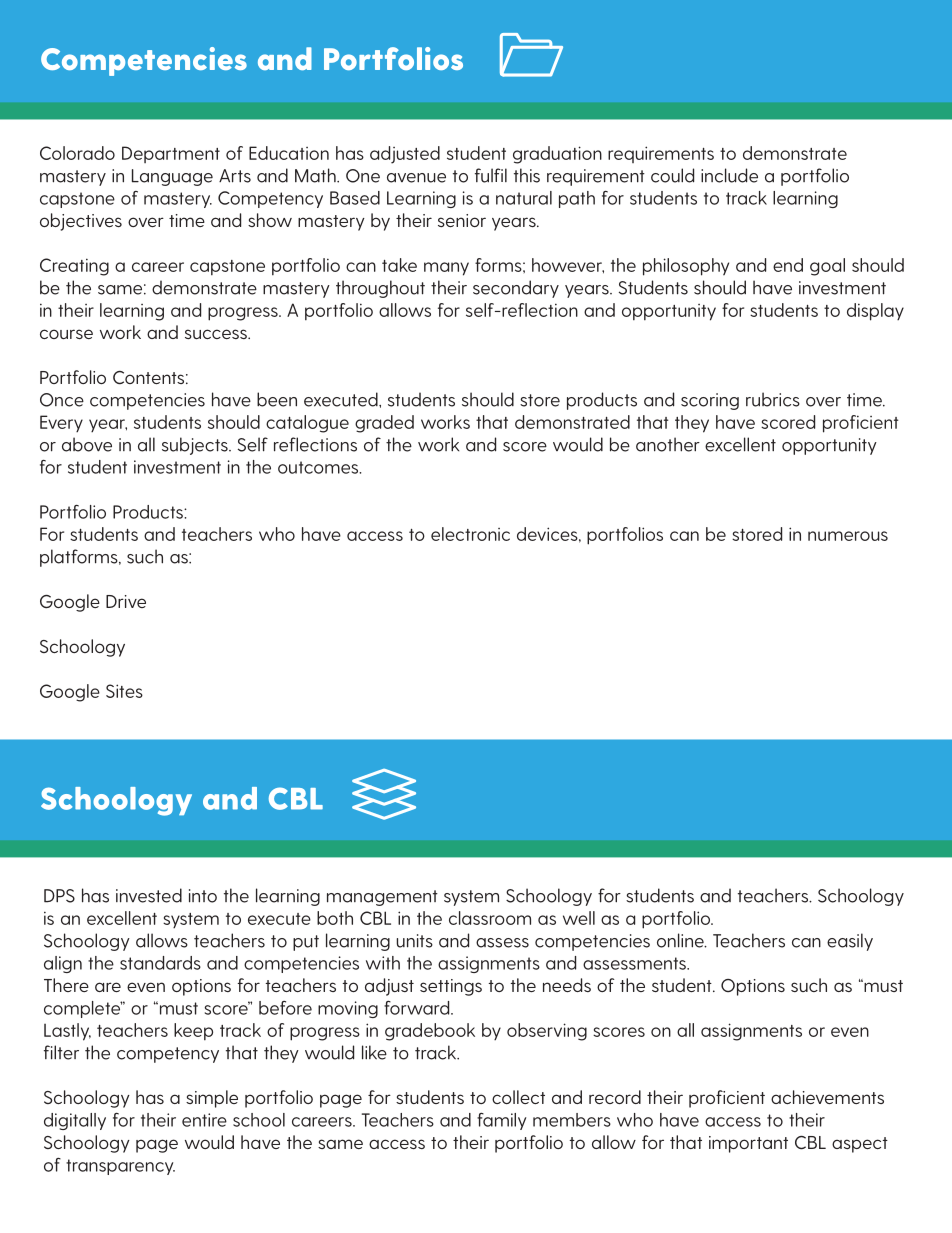  What do you see at coordinates (729, 175) in the document?
I see `include` at bounding box center [729, 175].
